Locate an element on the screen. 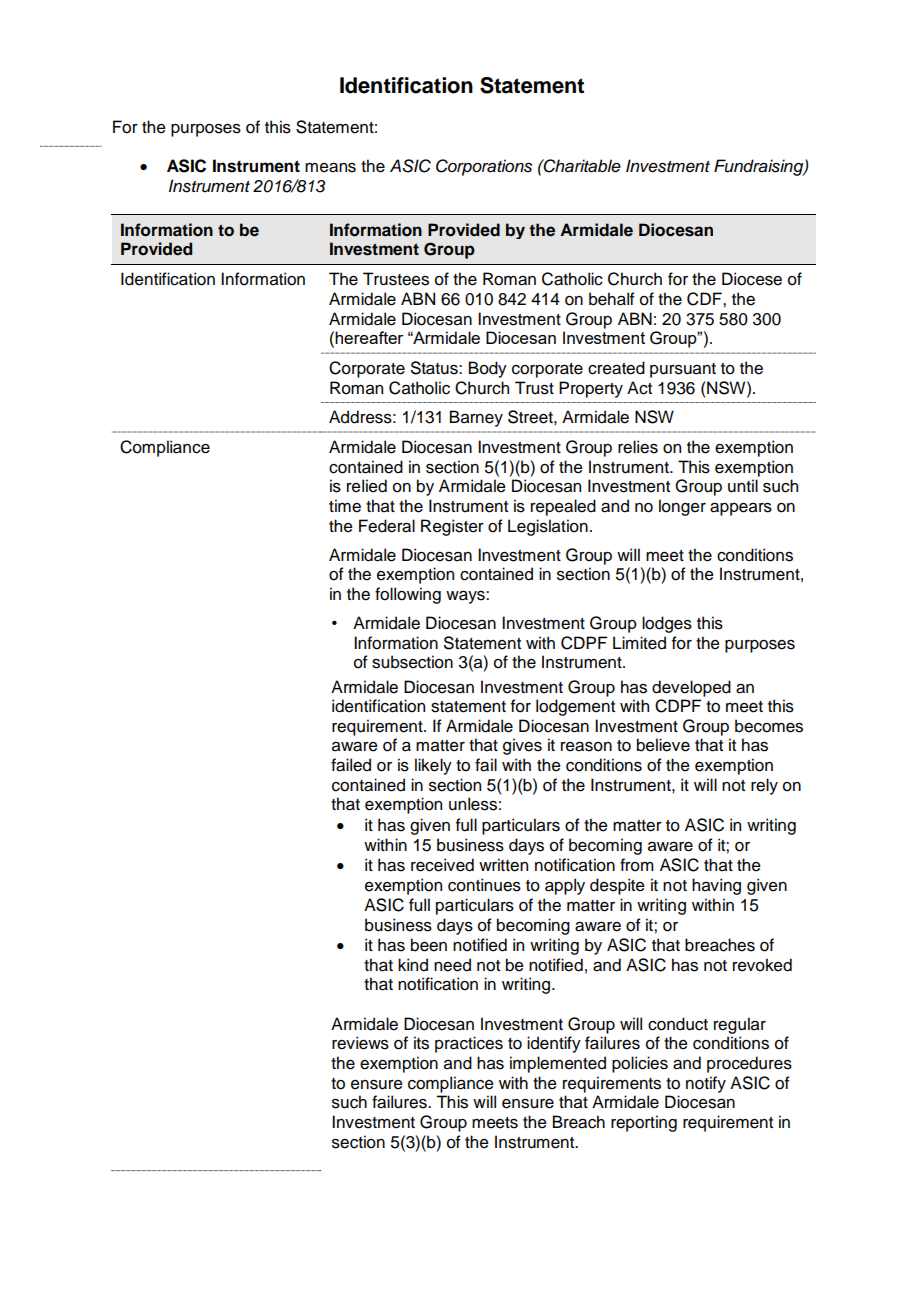 This screenshot has height=1307, width=924. reviews is located at coordinates (360, 1043).
